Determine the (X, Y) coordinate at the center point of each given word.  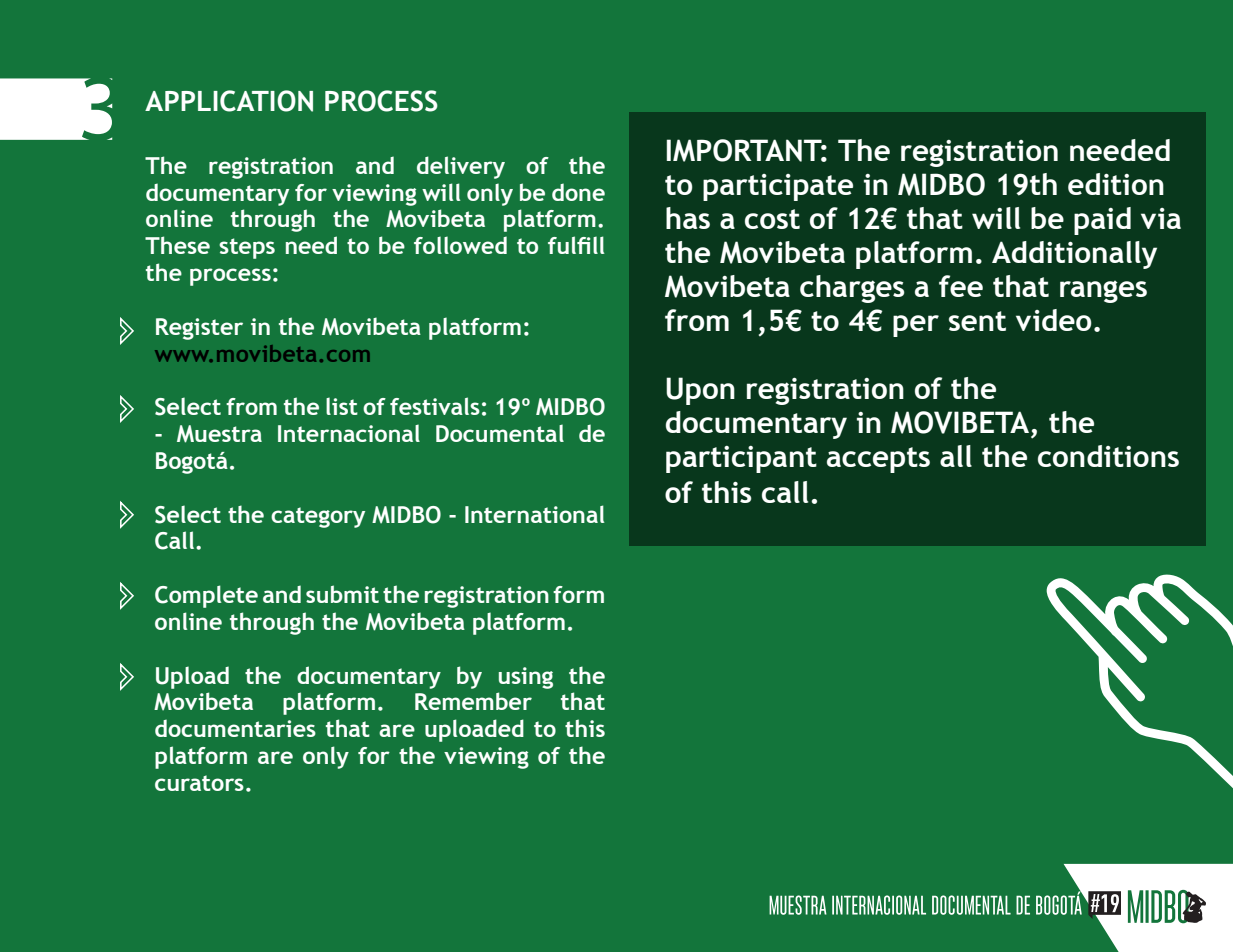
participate (778, 187)
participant (741, 459)
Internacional (349, 433)
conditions (1108, 456)
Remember (473, 701)
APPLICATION (229, 101)
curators (199, 783)
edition (1116, 184)
